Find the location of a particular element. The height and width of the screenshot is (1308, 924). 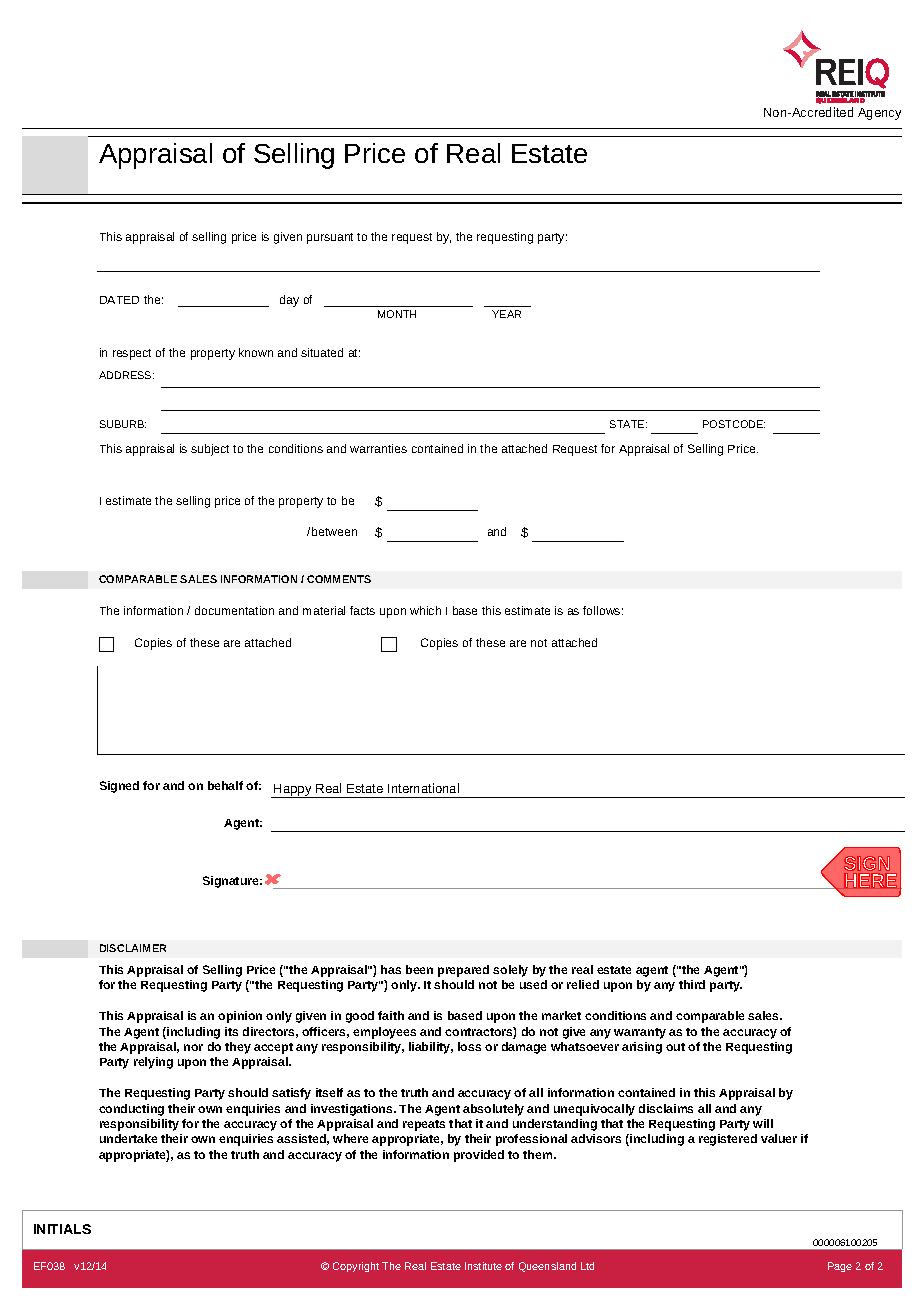

Institute is located at coordinates (483, 1266).
